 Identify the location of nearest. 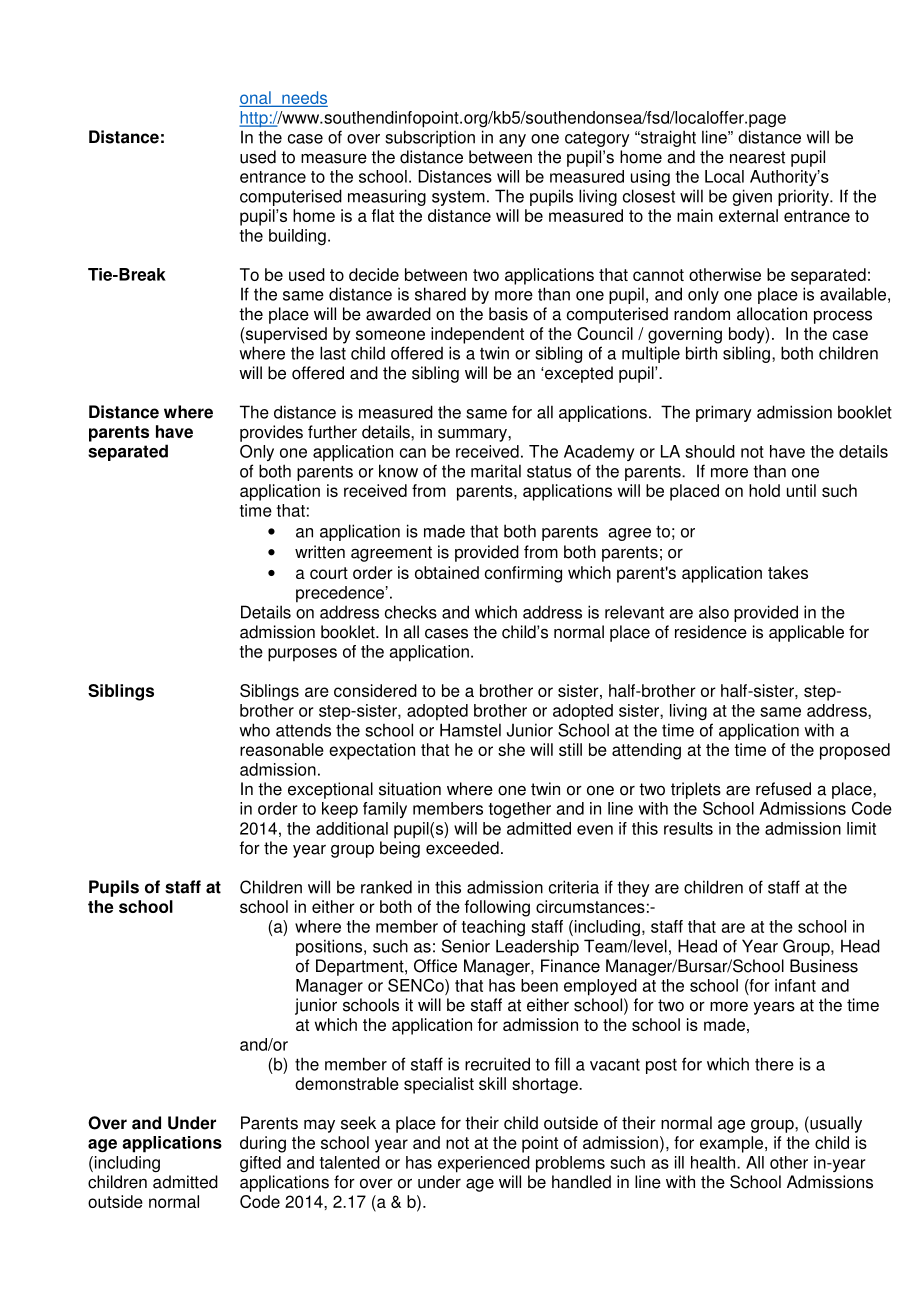
(757, 157).
